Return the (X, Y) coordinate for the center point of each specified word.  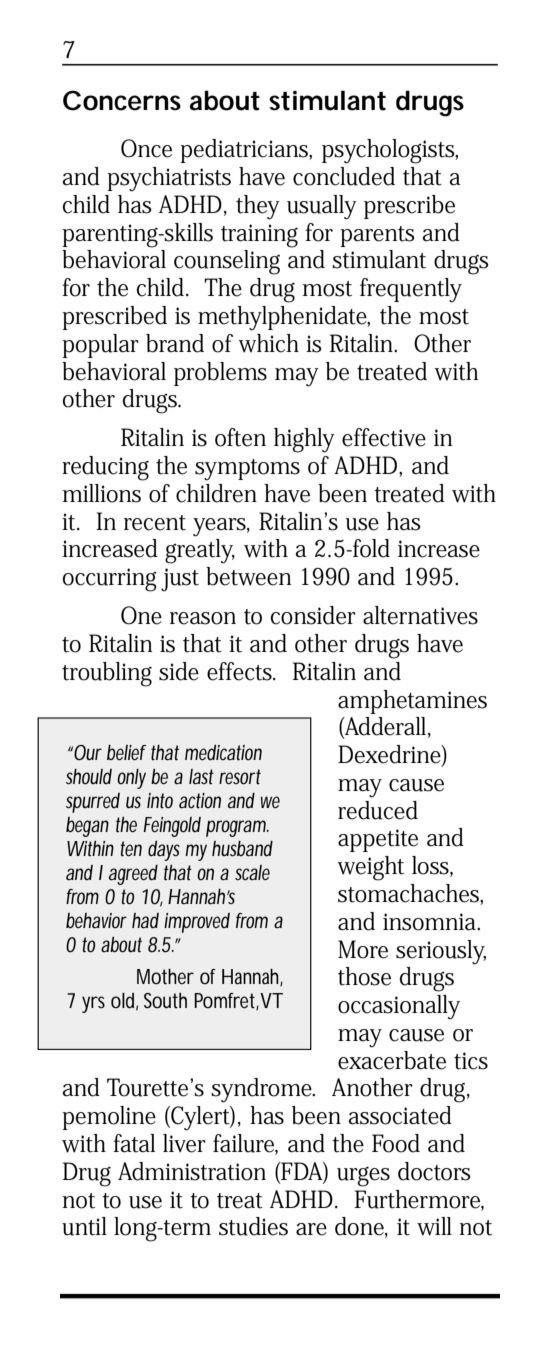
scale (252, 872)
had (145, 921)
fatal (134, 1143)
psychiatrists (169, 179)
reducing (105, 468)
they (258, 207)
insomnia (431, 922)
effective (384, 437)
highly (304, 440)
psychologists (390, 151)
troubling (107, 674)
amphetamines (412, 702)
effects (241, 671)
